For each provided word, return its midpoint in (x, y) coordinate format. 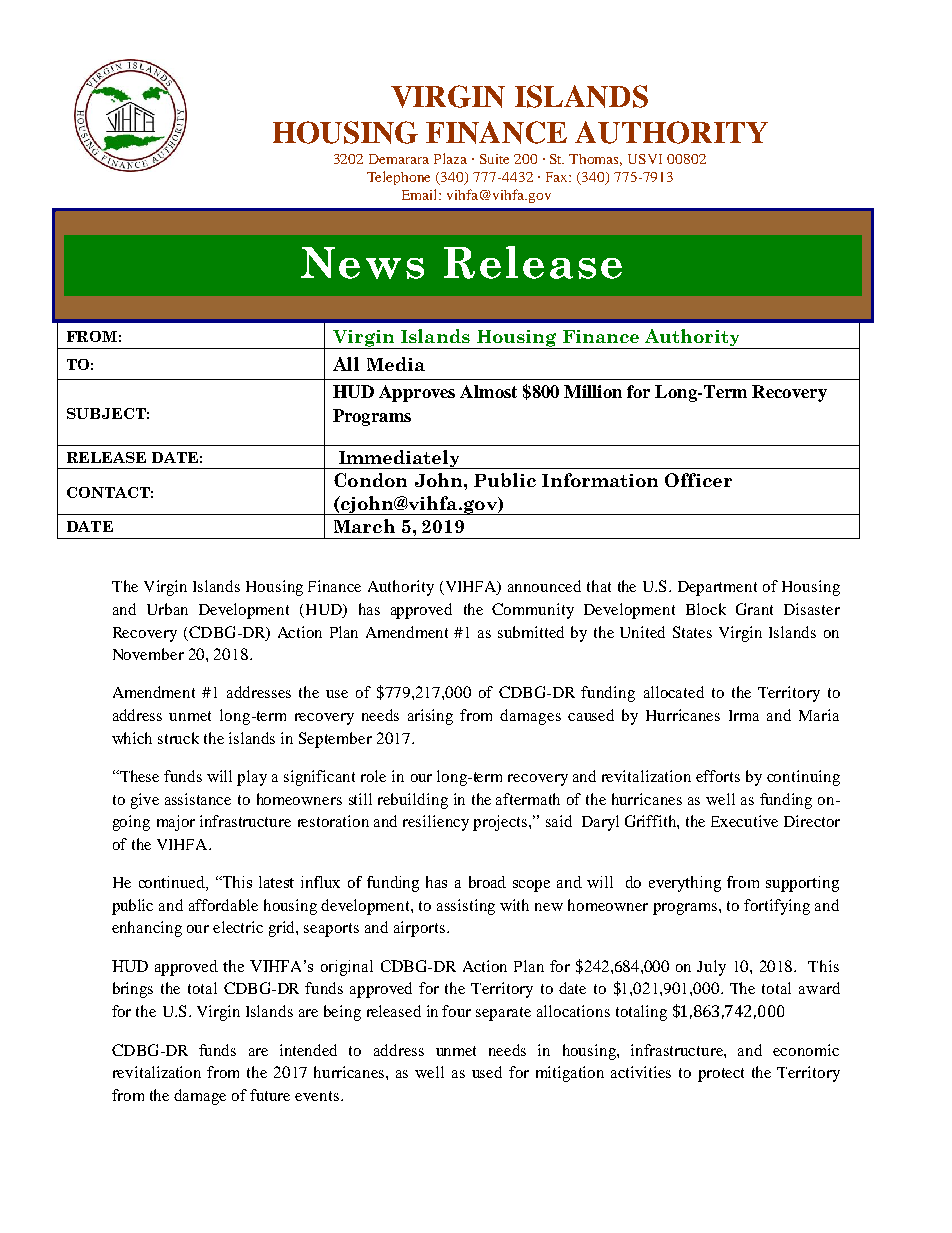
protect (721, 1075)
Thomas (595, 160)
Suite (494, 159)
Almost (488, 391)
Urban (167, 609)
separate (503, 1014)
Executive (744, 821)
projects (501, 823)
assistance (198, 799)
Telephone (398, 178)
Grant (754, 609)
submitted (531, 632)
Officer (698, 480)
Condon (370, 480)
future (270, 1095)
